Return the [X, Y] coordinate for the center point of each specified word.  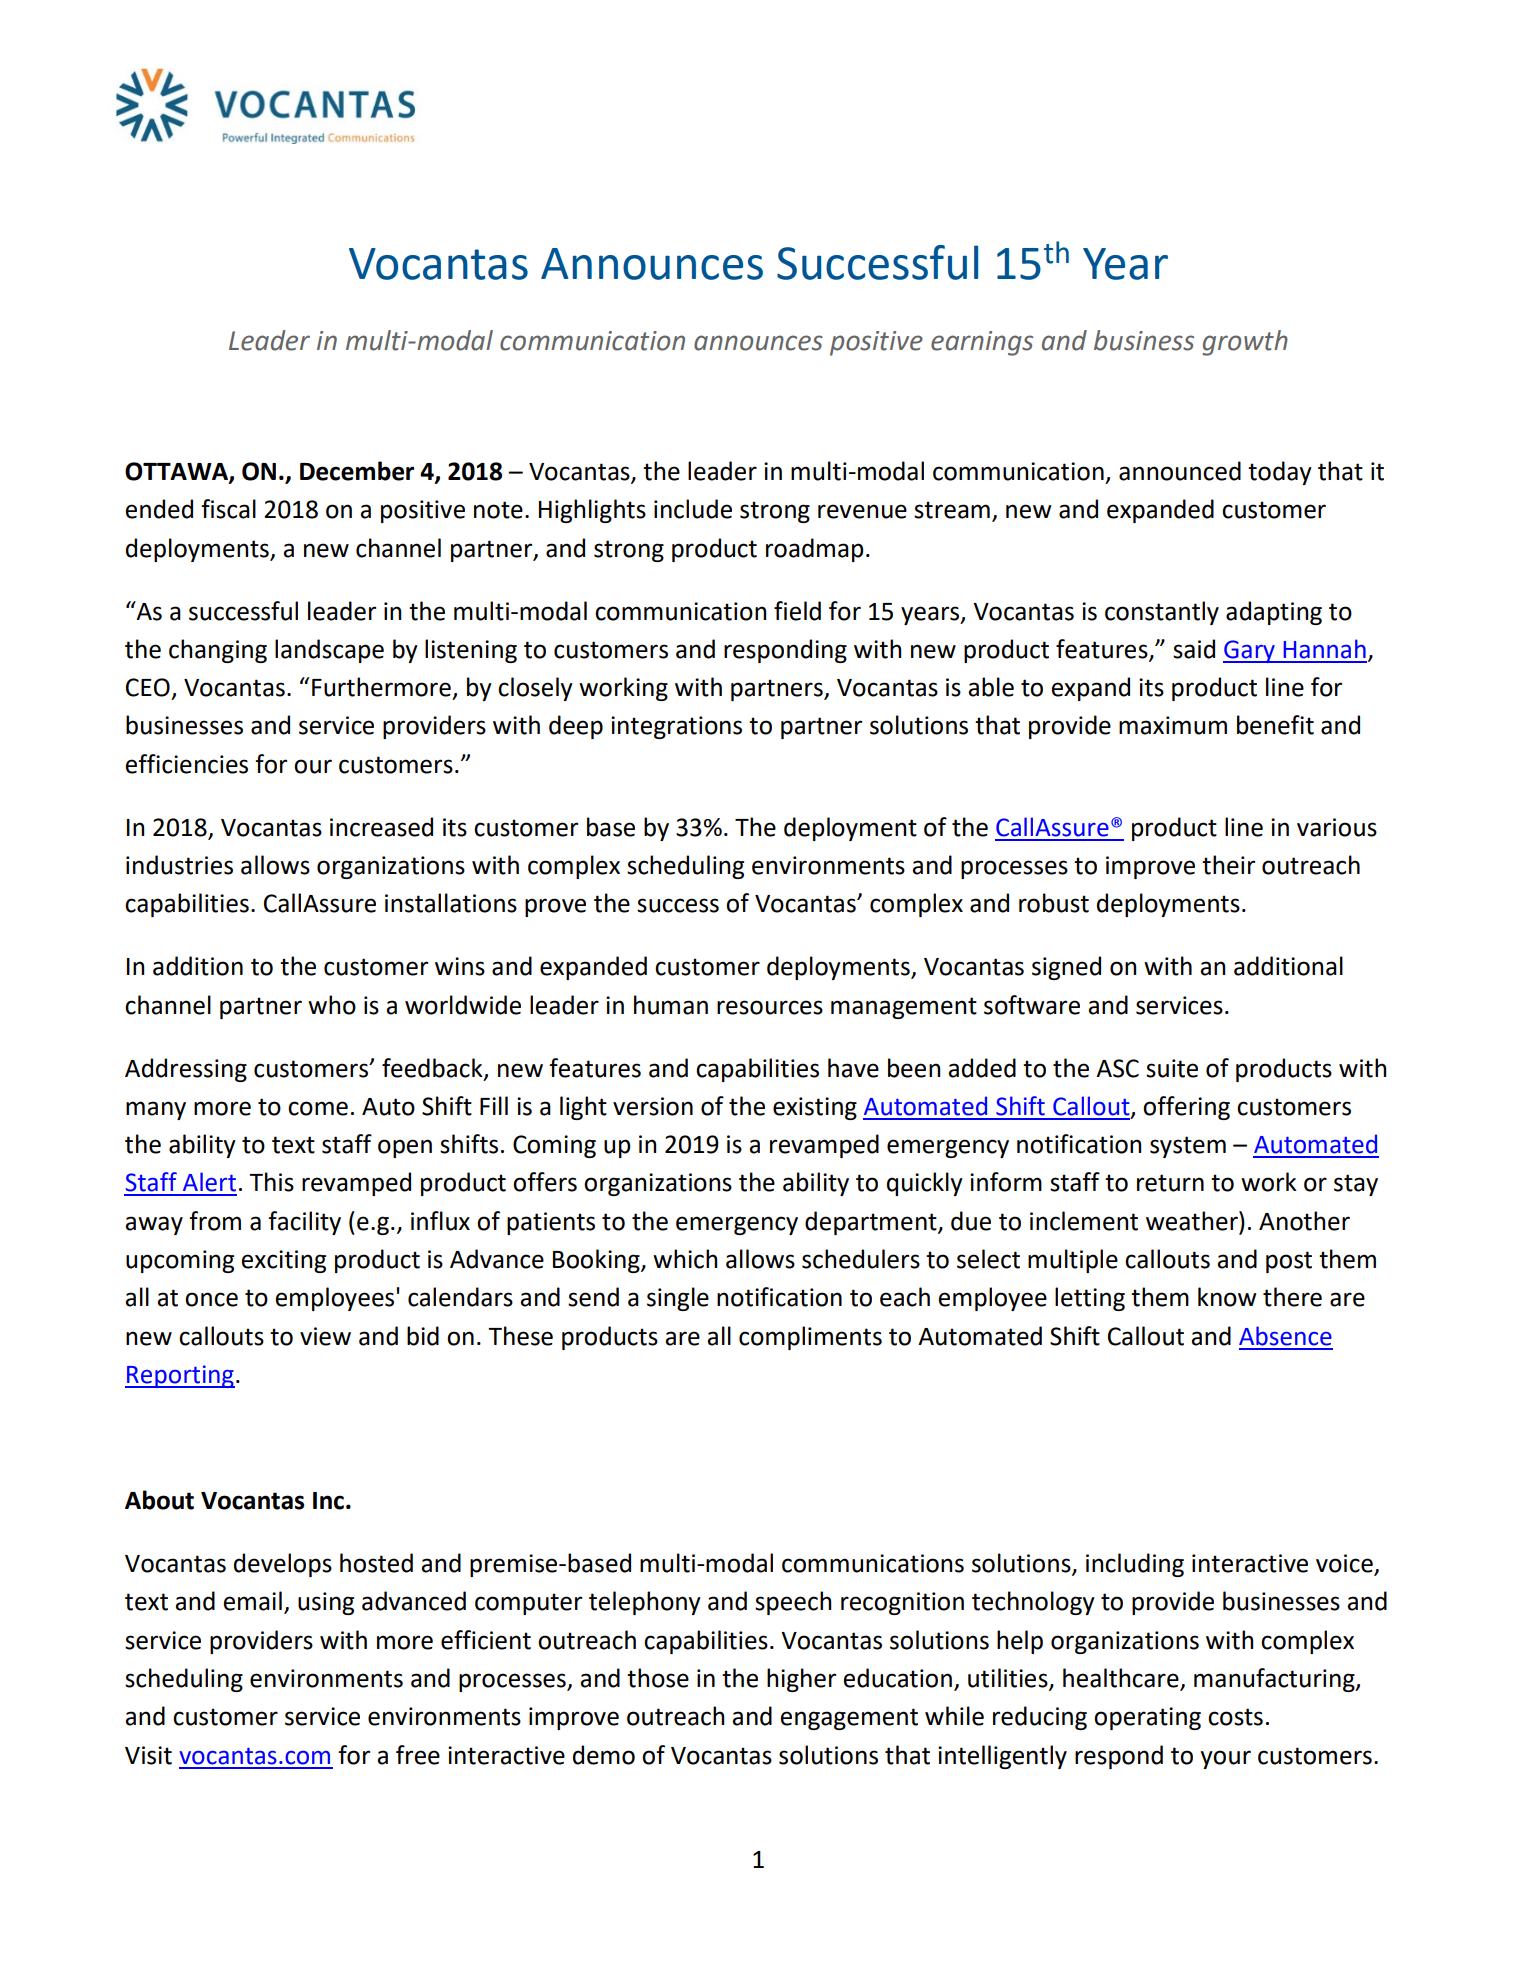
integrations [676, 727]
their [1228, 865]
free [418, 1755]
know [1227, 1297]
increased [381, 827]
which [685, 1259]
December [357, 471]
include [693, 509]
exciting [283, 1261]
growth [1245, 343]
